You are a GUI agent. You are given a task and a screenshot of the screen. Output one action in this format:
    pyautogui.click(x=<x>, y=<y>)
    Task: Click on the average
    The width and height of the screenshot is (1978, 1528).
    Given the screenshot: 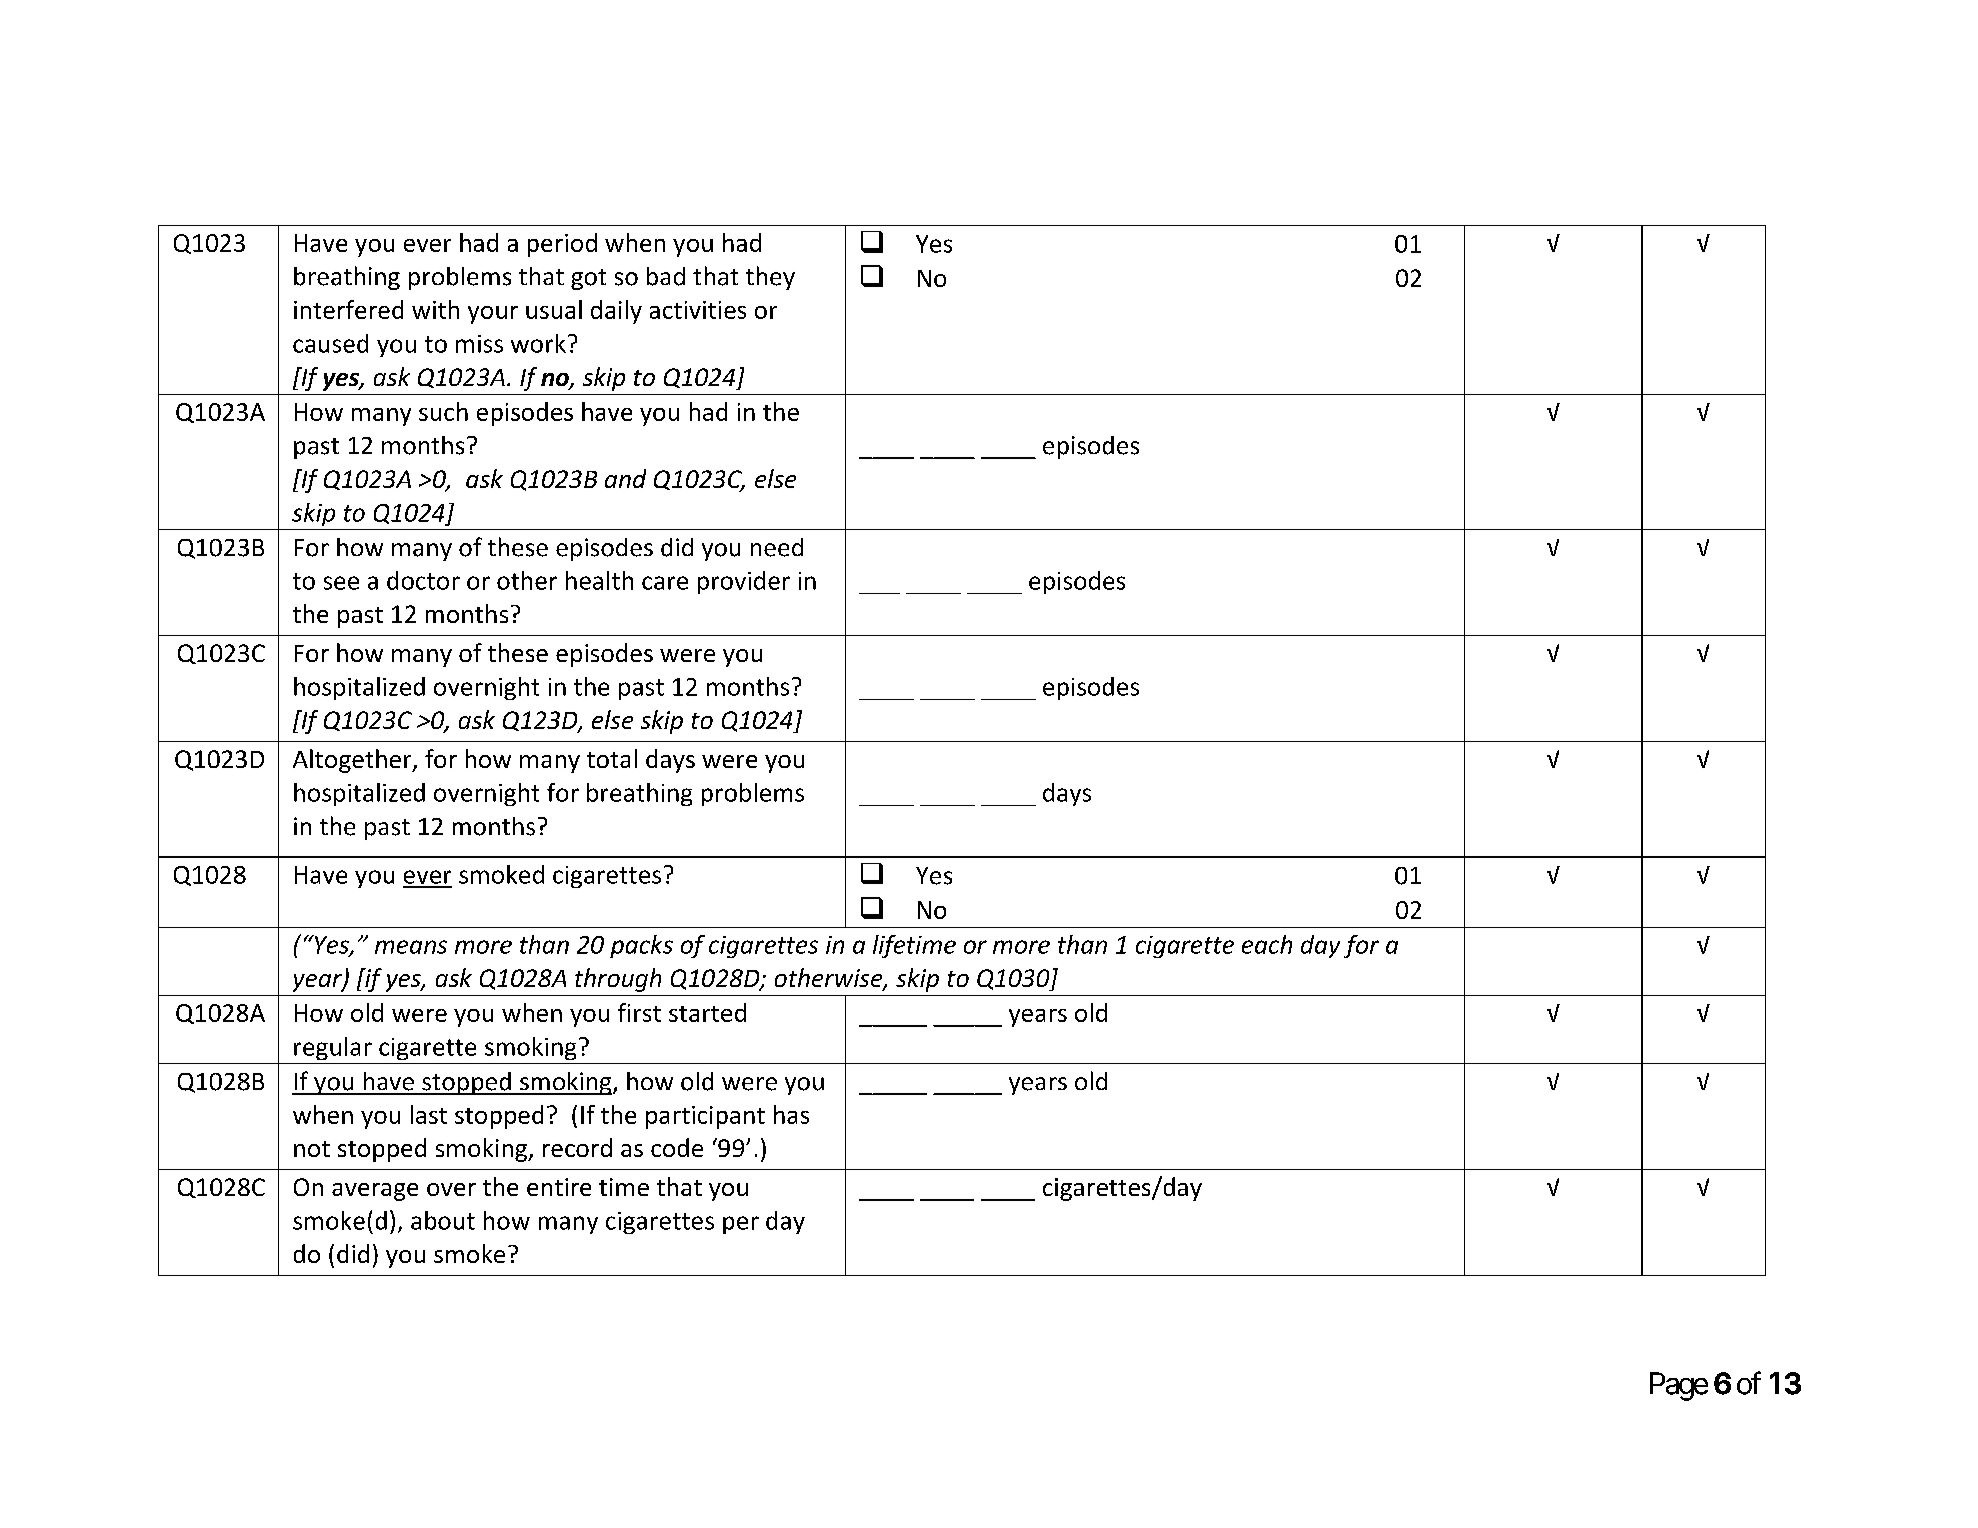 What is the action you would take?
    pyautogui.click(x=375, y=1192)
